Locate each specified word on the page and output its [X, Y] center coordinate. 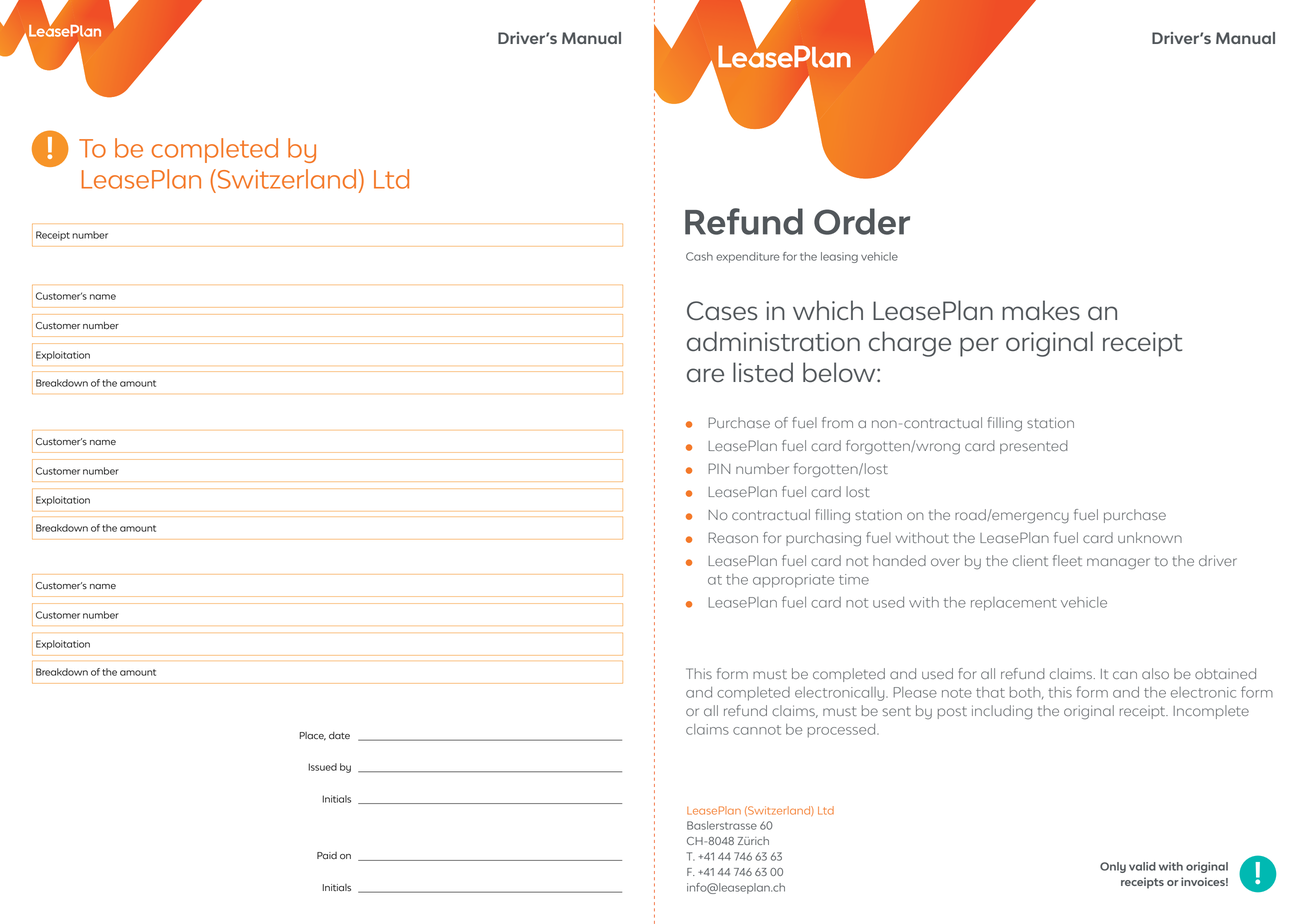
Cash [699, 256]
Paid [327, 856]
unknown [1150, 537]
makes [1041, 310]
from [837, 422]
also [1155, 673]
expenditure [748, 257]
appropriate [793, 581]
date [339, 736]
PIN [719, 468]
